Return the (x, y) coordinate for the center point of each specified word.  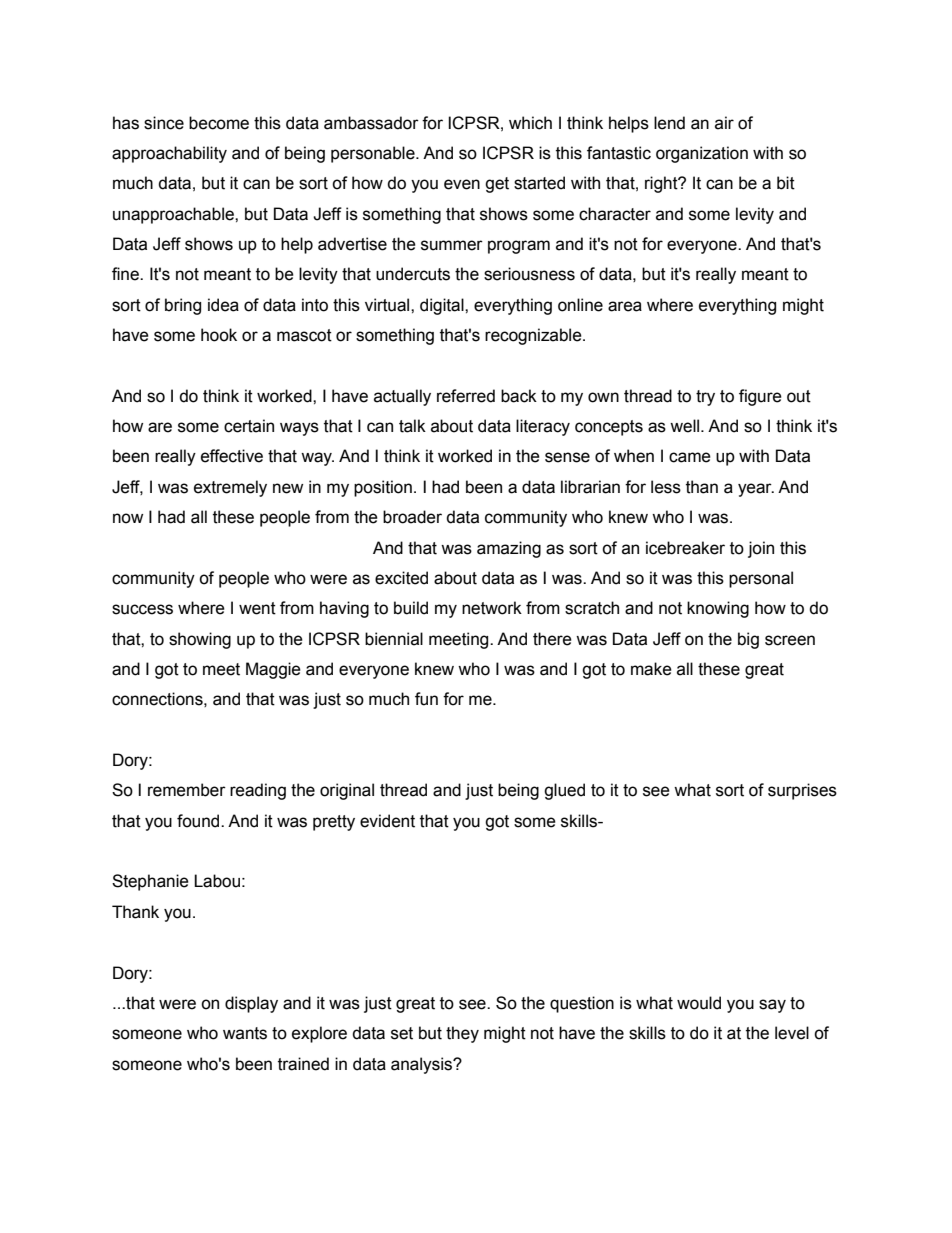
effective (232, 456)
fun (426, 699)
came (690, 457)
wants (245, 1033)
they (462, 1034)
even (462, 184)
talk (412, 426)
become (219, 123)
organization (702, 154)
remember (187, 790)
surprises (802, 791)
